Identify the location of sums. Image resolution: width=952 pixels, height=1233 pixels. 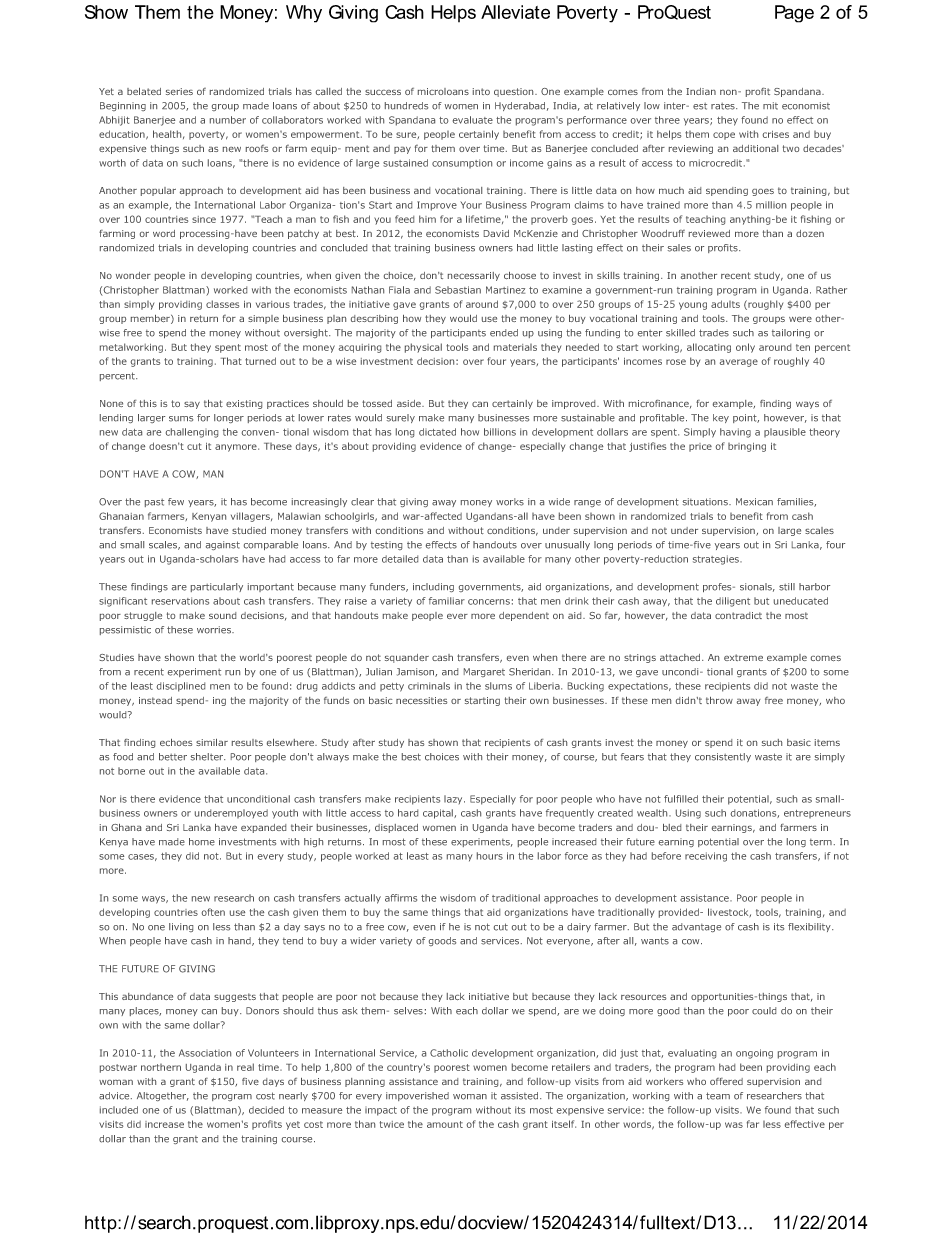
(181, 419).
